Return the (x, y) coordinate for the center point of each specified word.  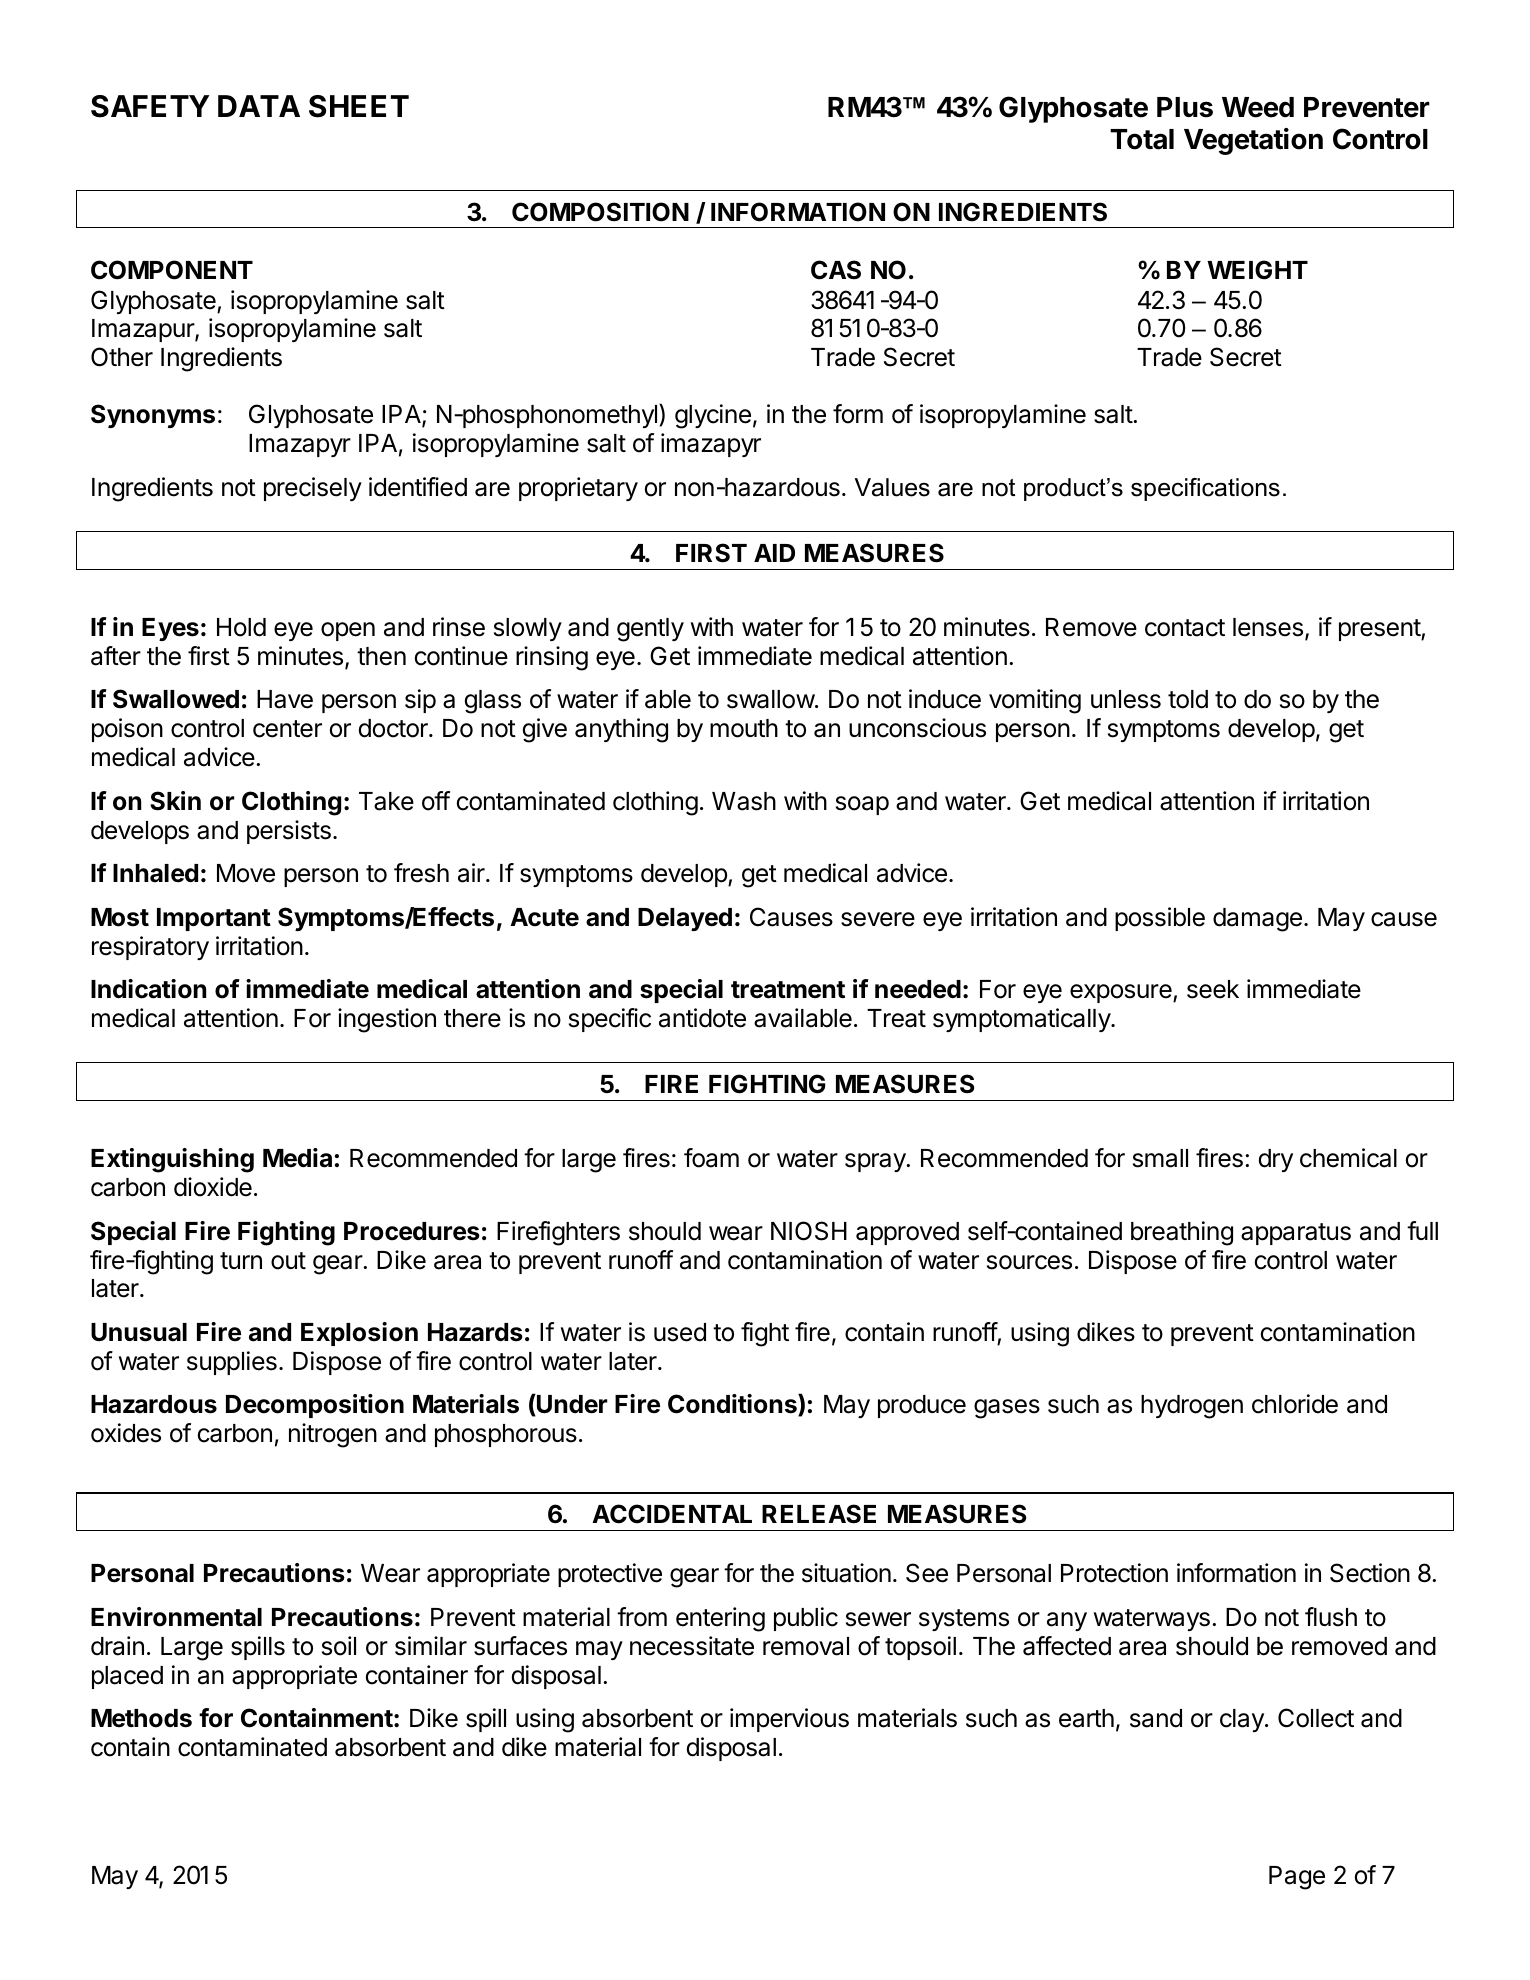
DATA (259, 106)
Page (1297, 1878)
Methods (141, 1718)
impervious (789, 1720)
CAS (836, 270)
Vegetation (1253, 141)
